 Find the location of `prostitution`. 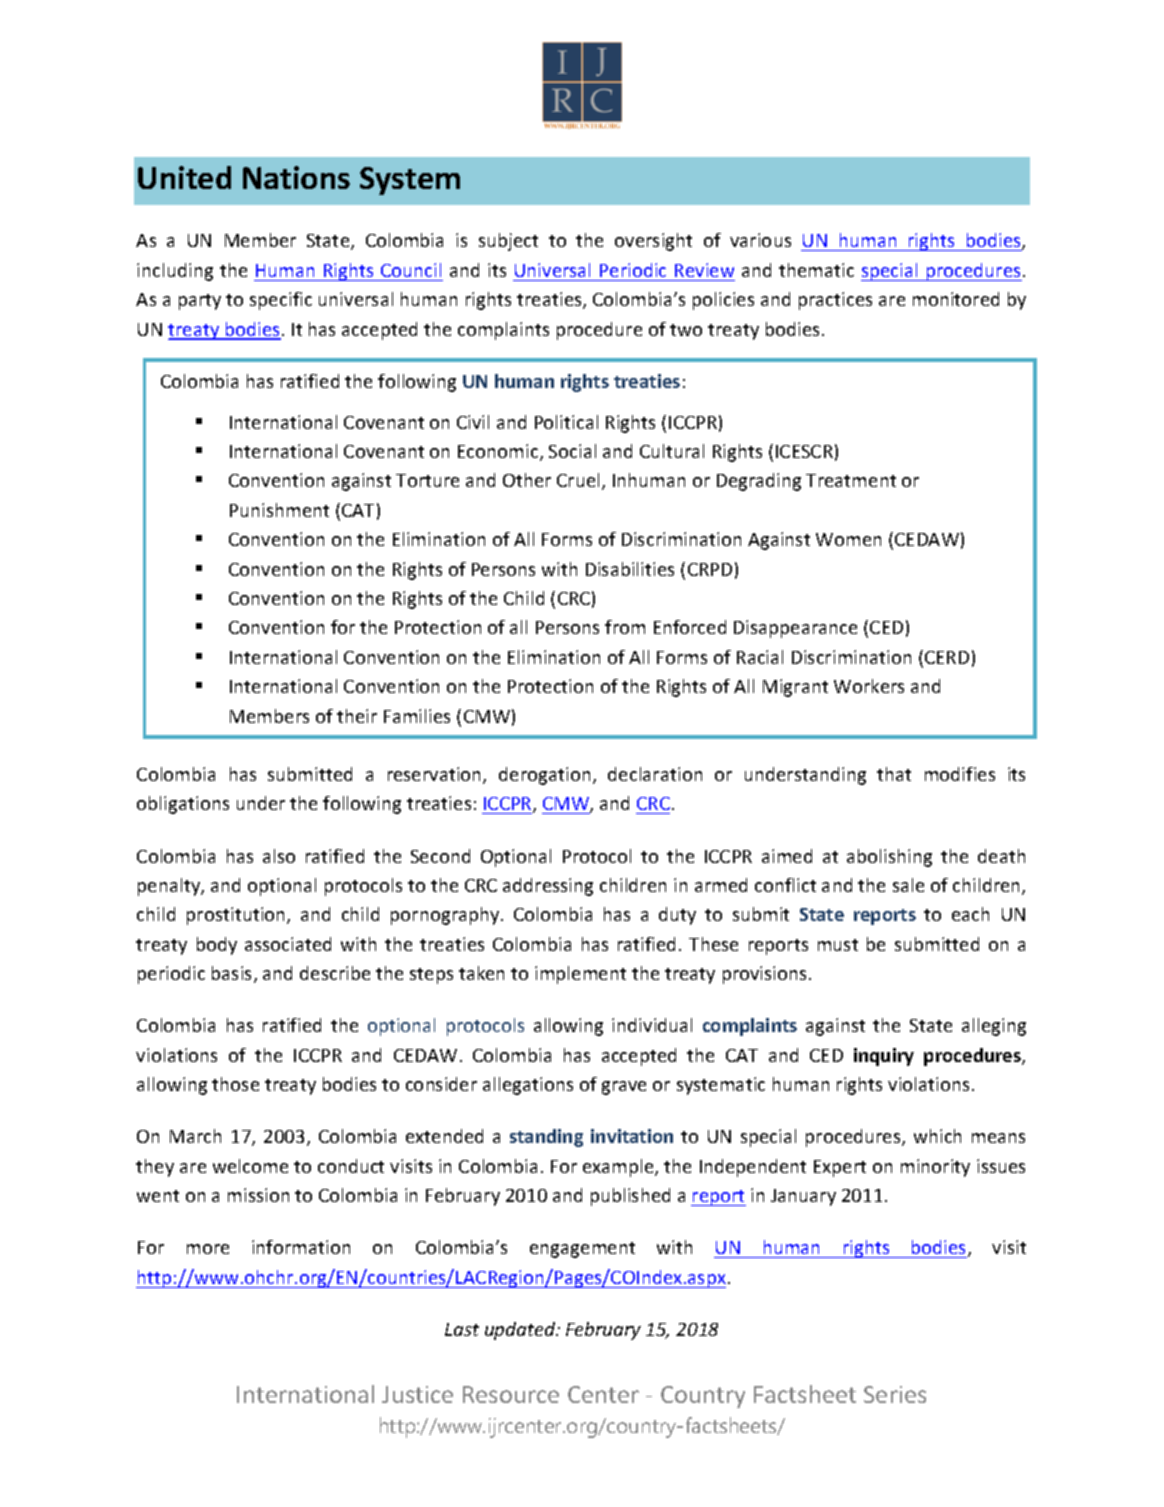

prostitution is located at coordinates (237, 916).
